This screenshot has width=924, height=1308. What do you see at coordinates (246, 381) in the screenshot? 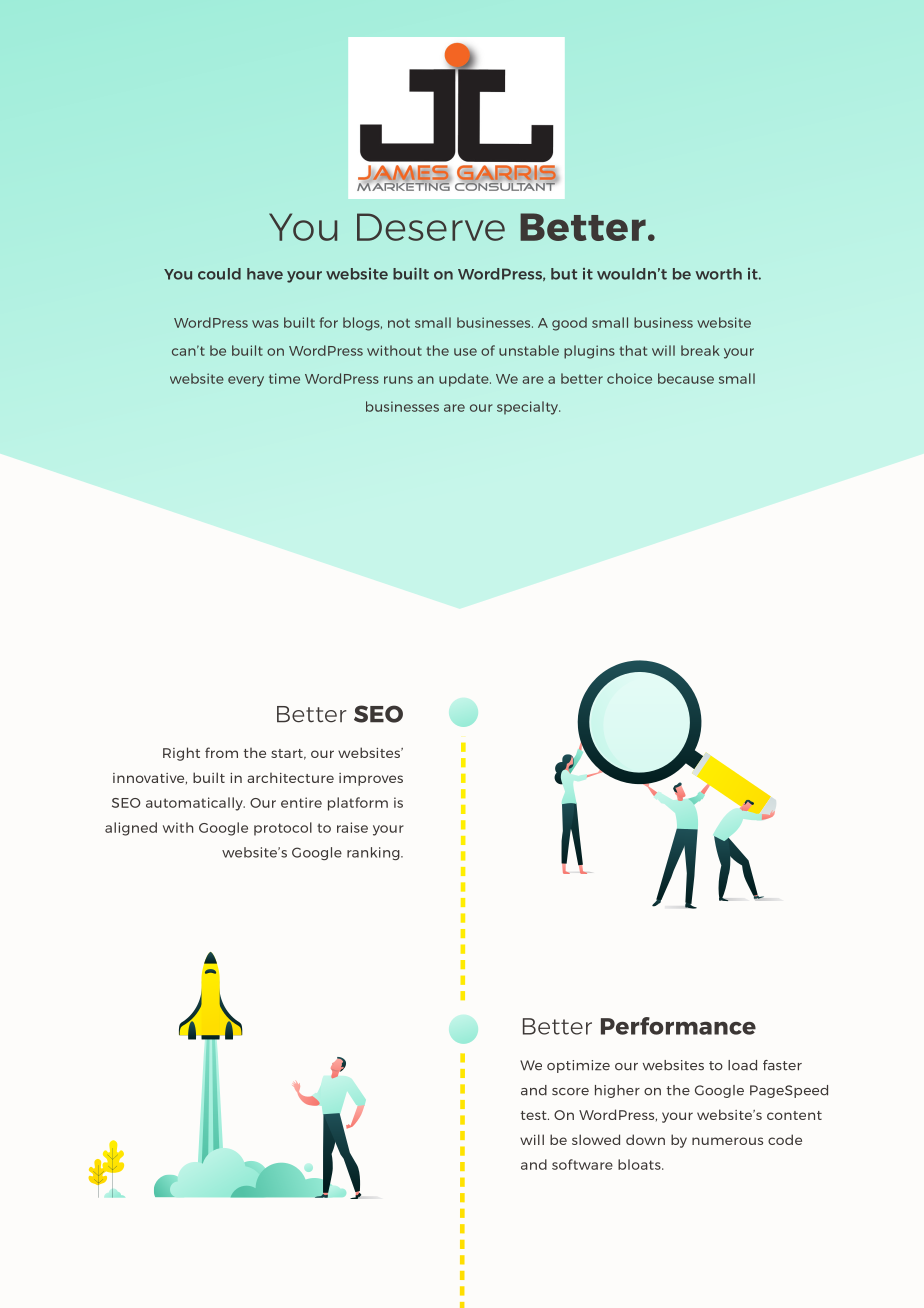
I see `every` at bounding box center [246, 381].
